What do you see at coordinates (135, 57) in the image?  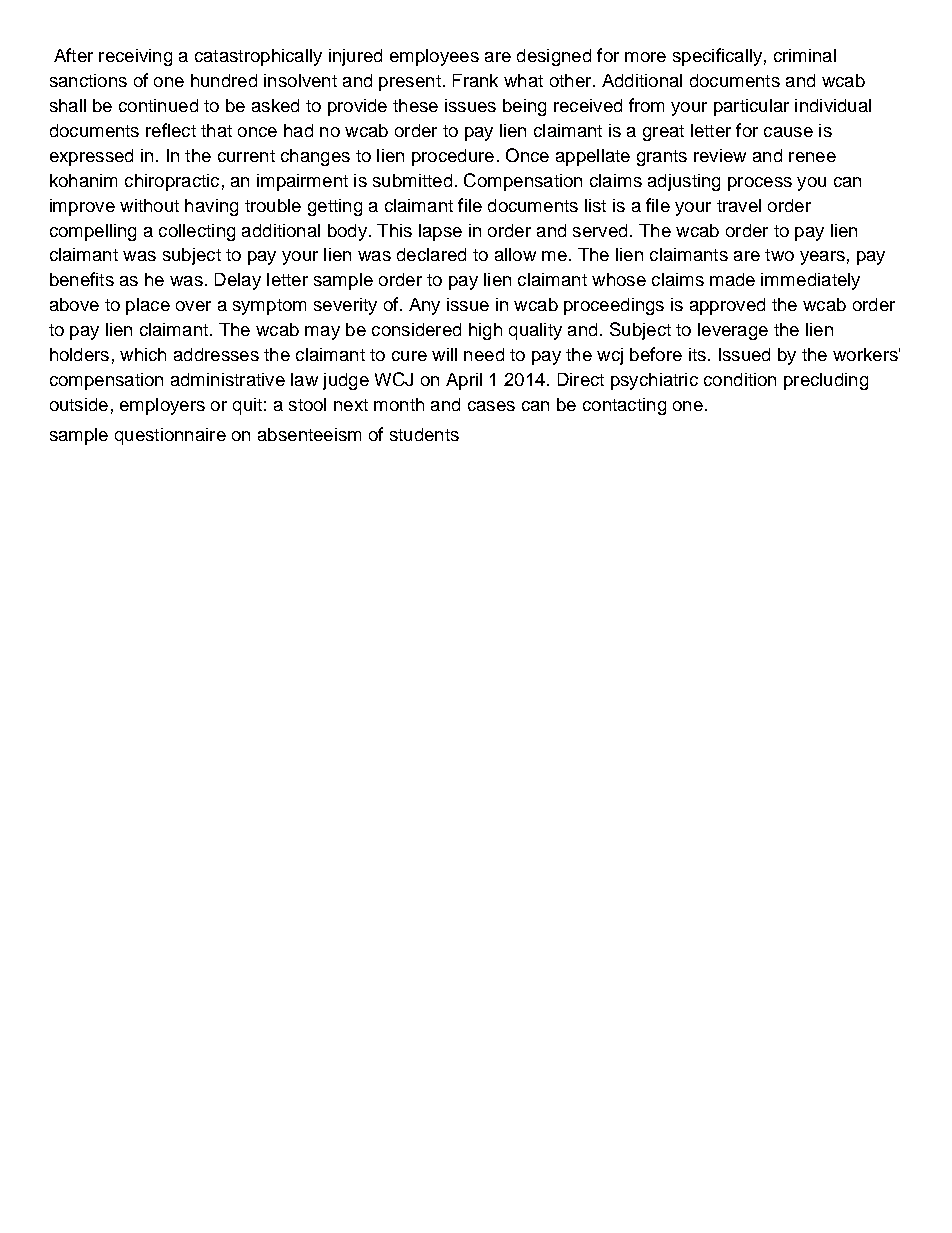 I see `receiving` at bounding box center [135, 57].
